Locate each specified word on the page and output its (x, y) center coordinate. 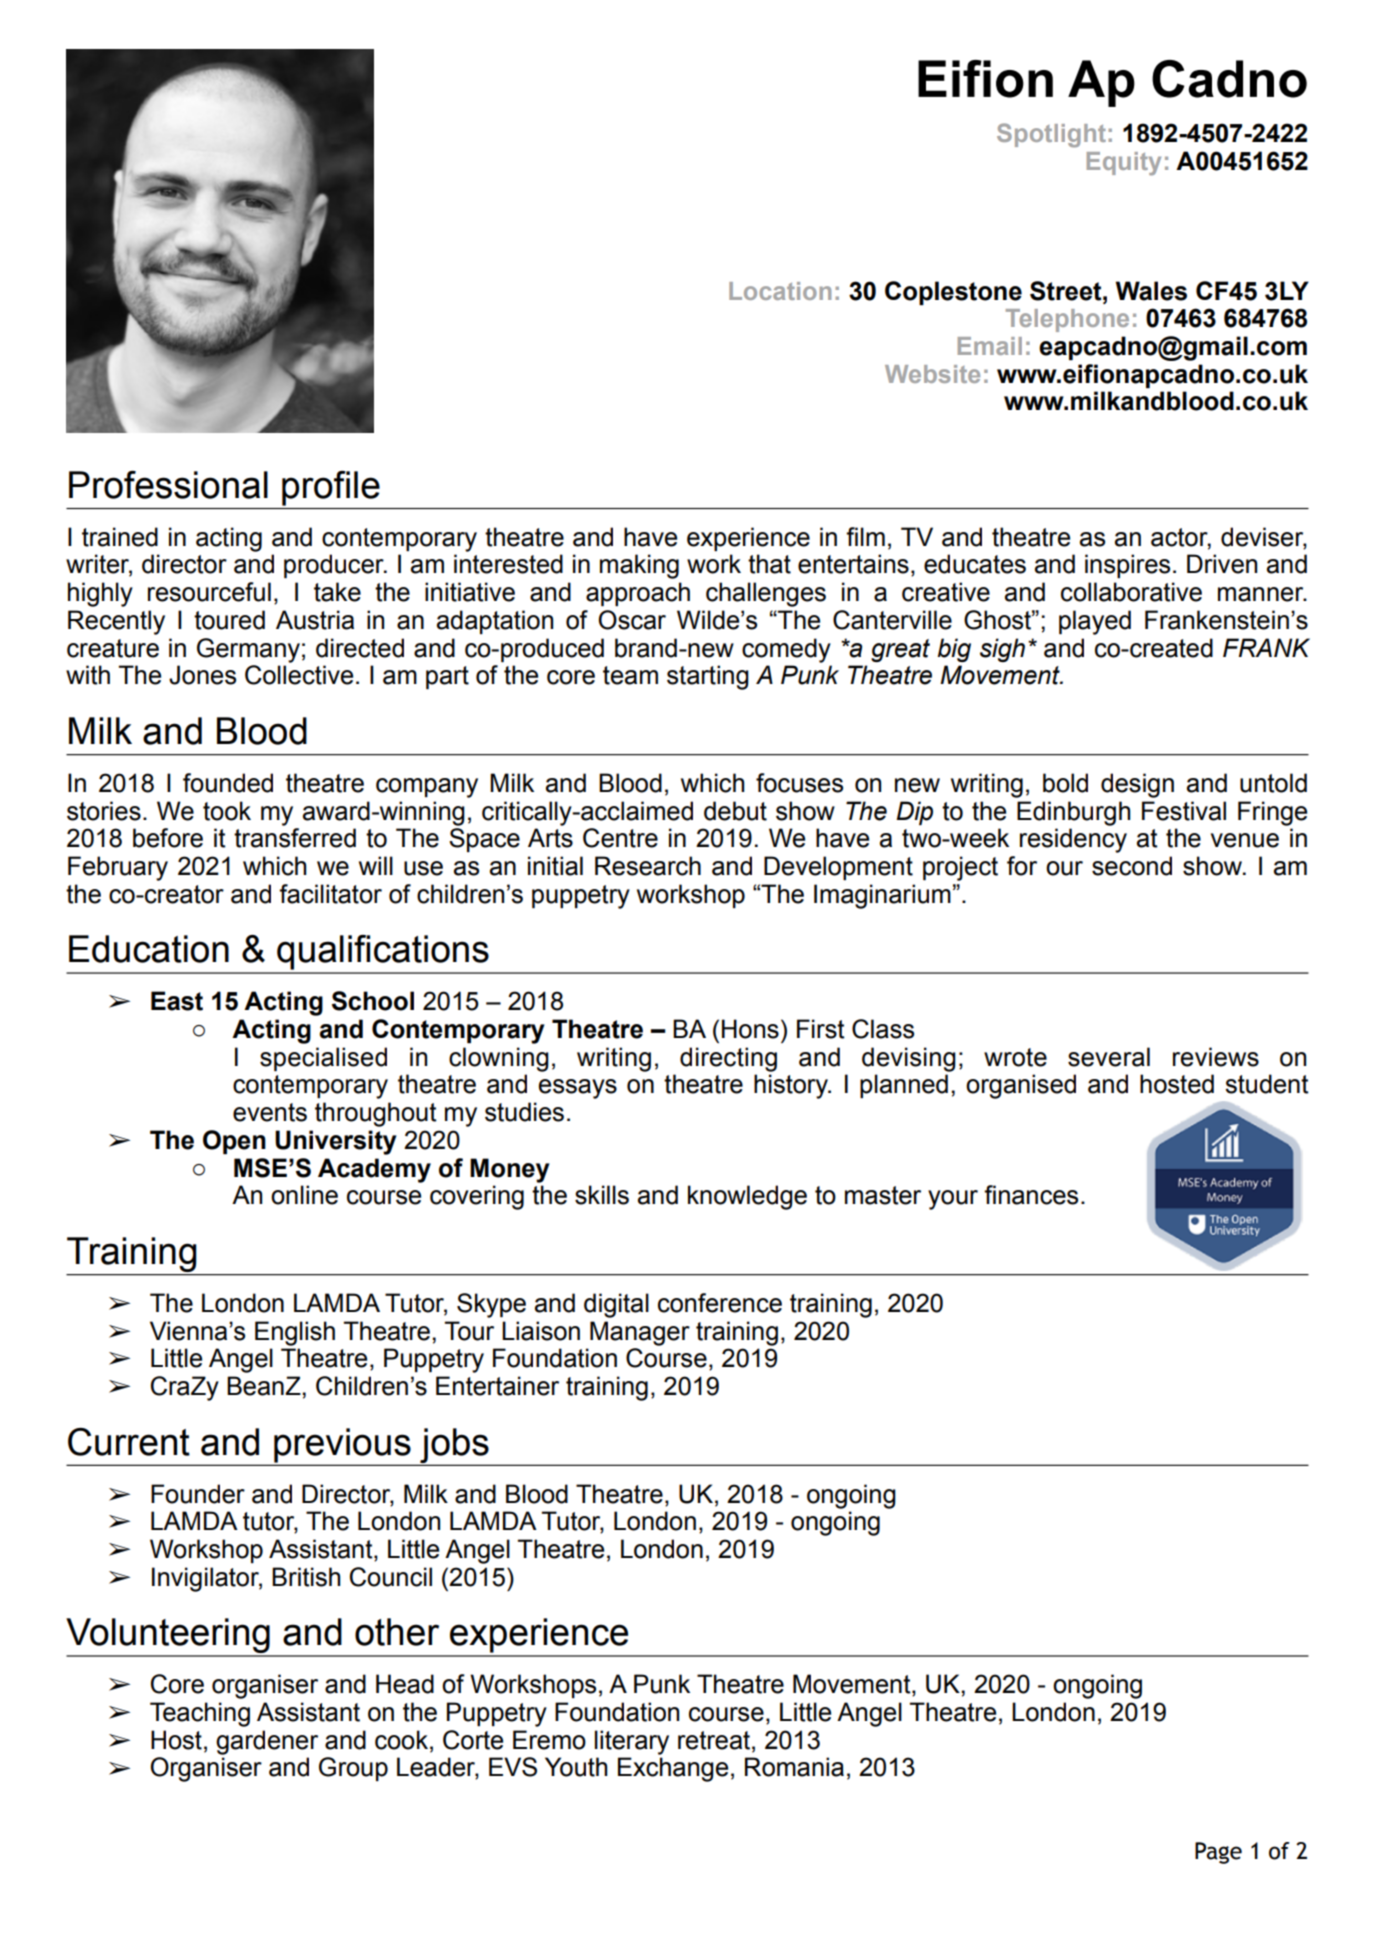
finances (1031, 1195)
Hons (750, 1029)
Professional (168, 485)
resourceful (209, 592)
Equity (1124, 164)
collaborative (1131, 592)
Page (1218, 1853)
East (177, 1001)
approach (638, 594)
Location (780, 291)
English (295, 1333)
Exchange (673, 1769)
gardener (267, 1742)
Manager (640, 1333)
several (1109, 1057)
